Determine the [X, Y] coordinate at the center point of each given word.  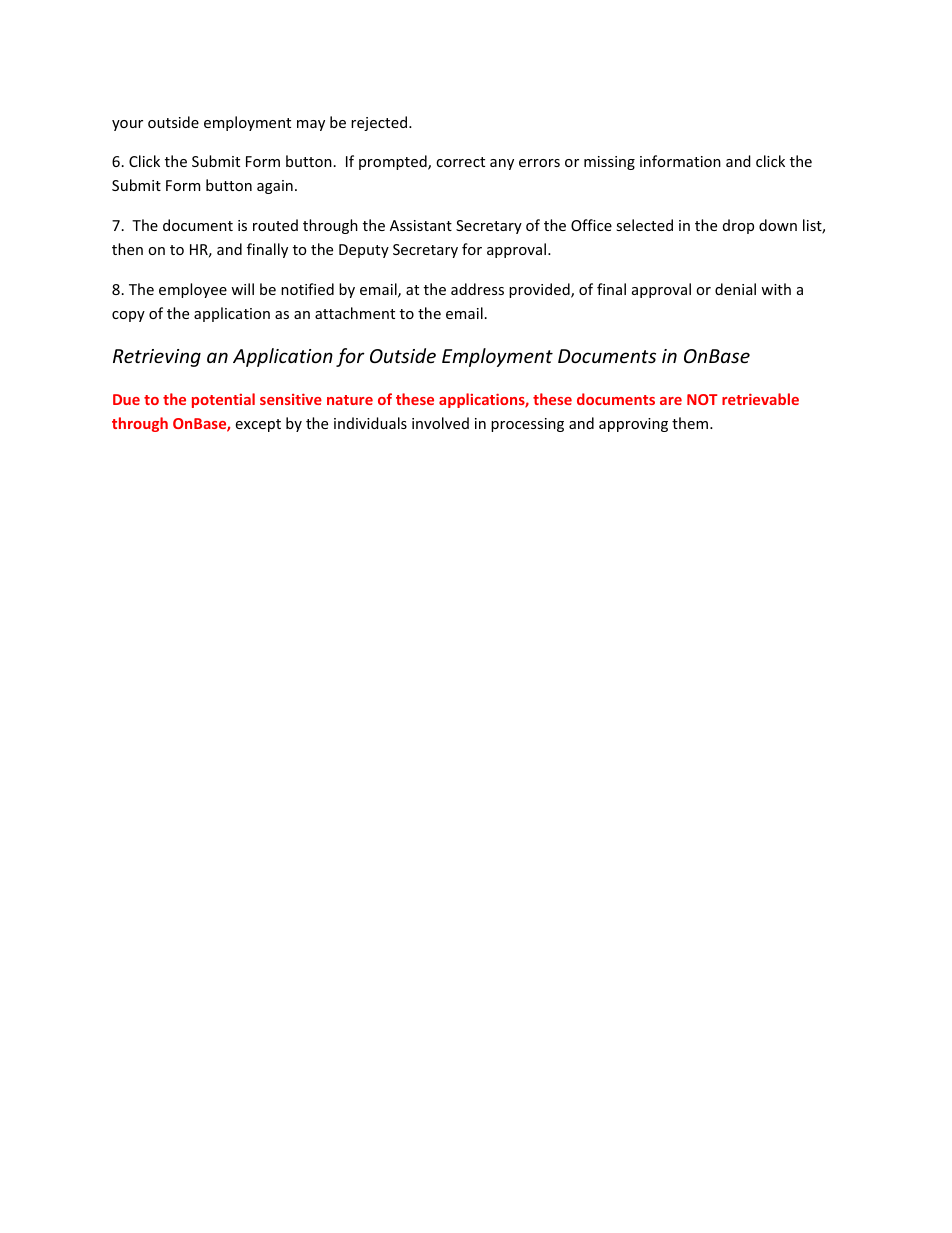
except [258, 425]
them [691, 423]
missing [609, 163]
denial [735, 289]
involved [440, 423]
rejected [380, 123]
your [127, 125]
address [477, 289]
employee [193, 290]
